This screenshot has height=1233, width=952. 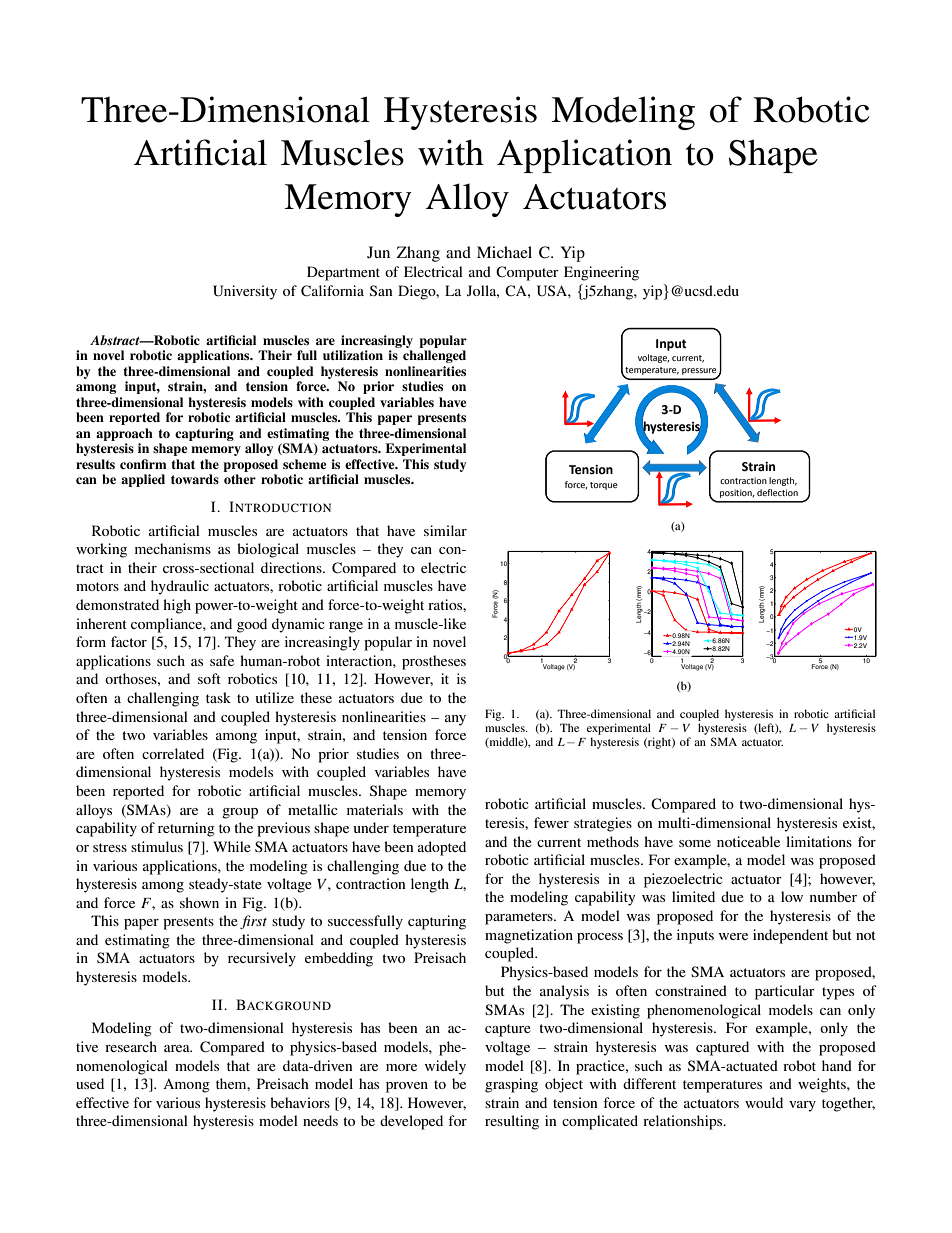 I want to click on adopted, so click(x=442, y=848).
